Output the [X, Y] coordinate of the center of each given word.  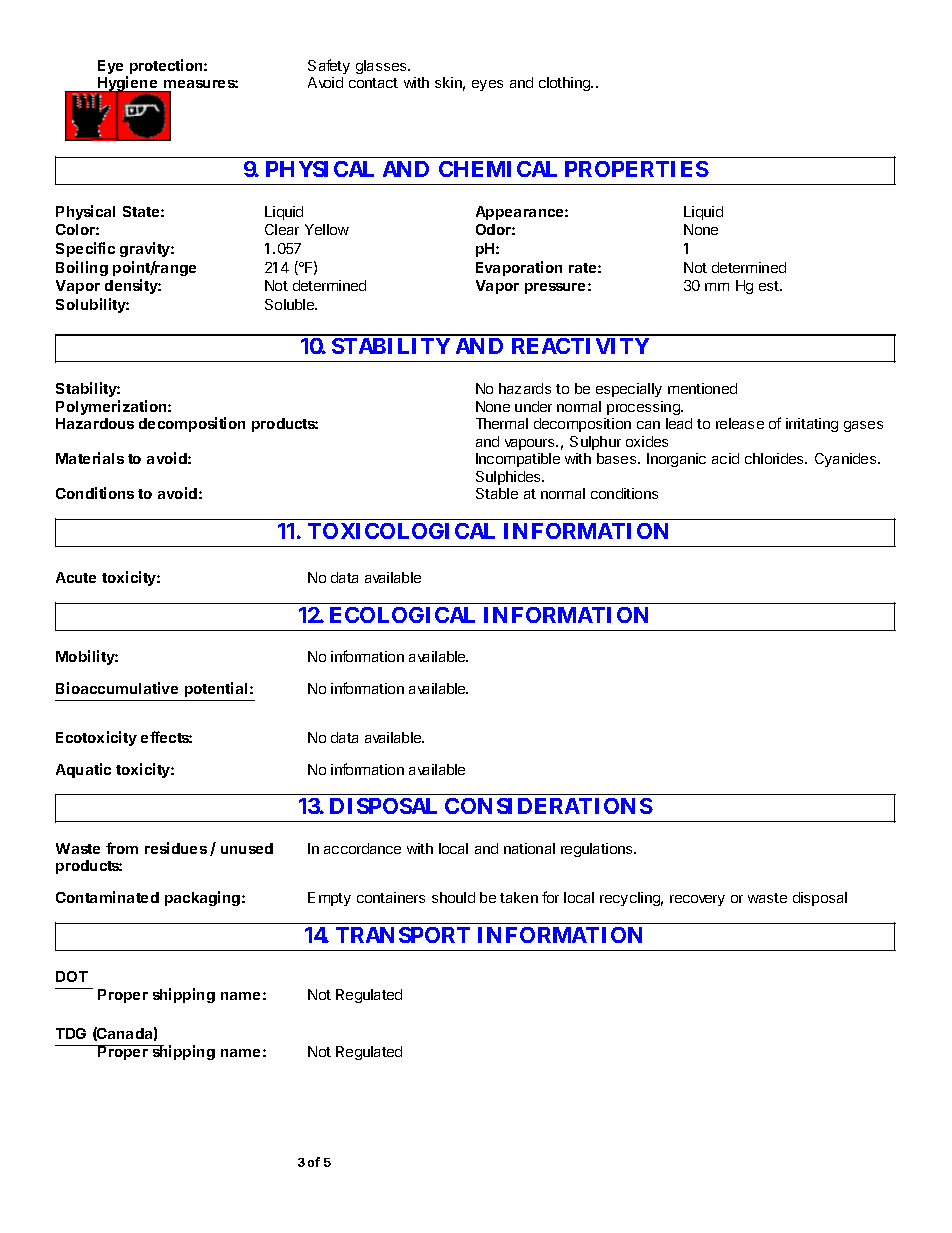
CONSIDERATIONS [549, 806]
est [770, 286]
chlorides [775, 458]
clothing [565, 84]
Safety [329, 66]
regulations [598, 850]
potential [216, 689]
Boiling [82, 268]
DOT [72, 976]
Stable [497, 493]
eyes [487, 85]
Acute [76, 577]
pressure [555, 288]
